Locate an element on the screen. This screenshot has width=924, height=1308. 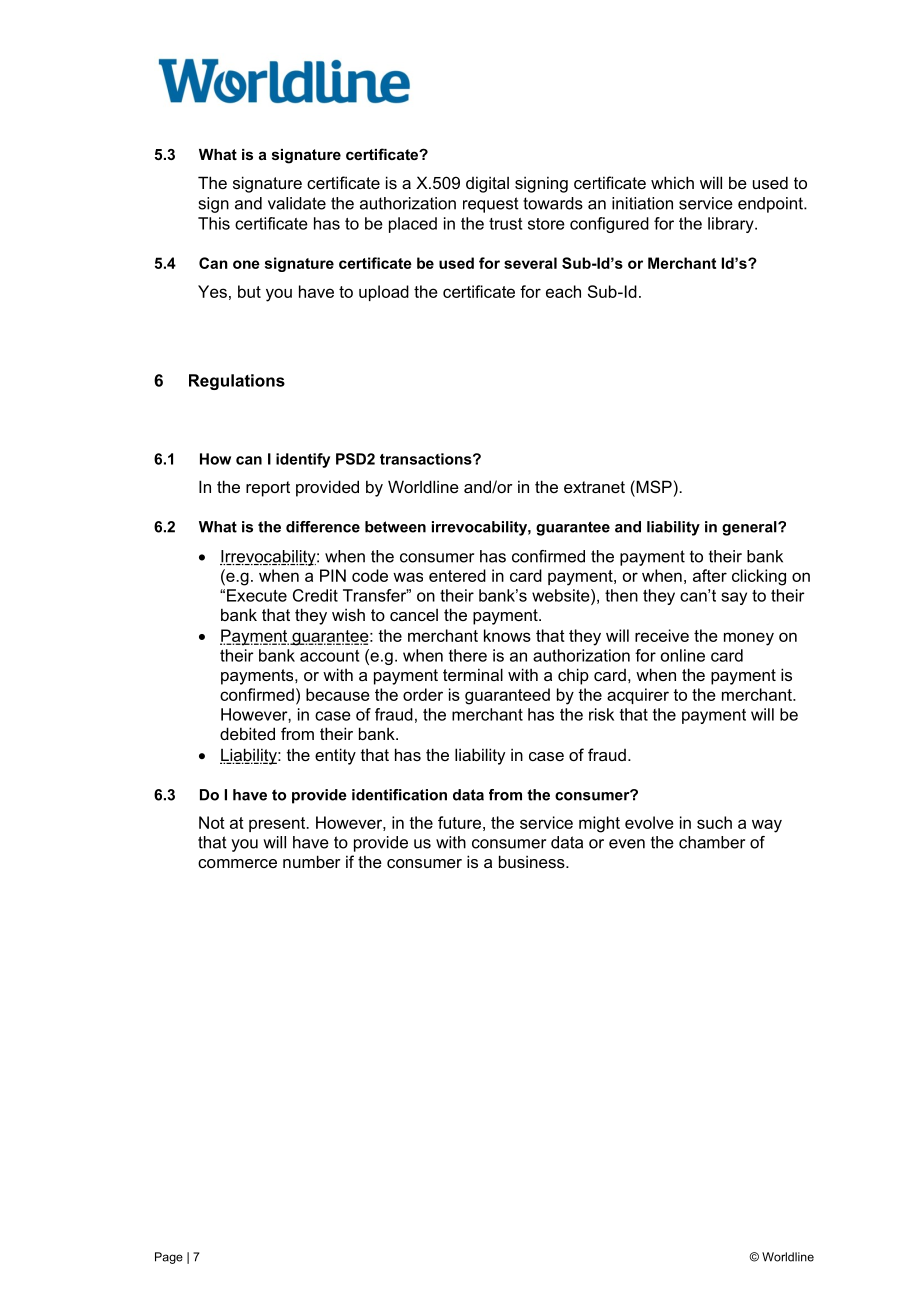
after is located at coordinates (710, 575).
